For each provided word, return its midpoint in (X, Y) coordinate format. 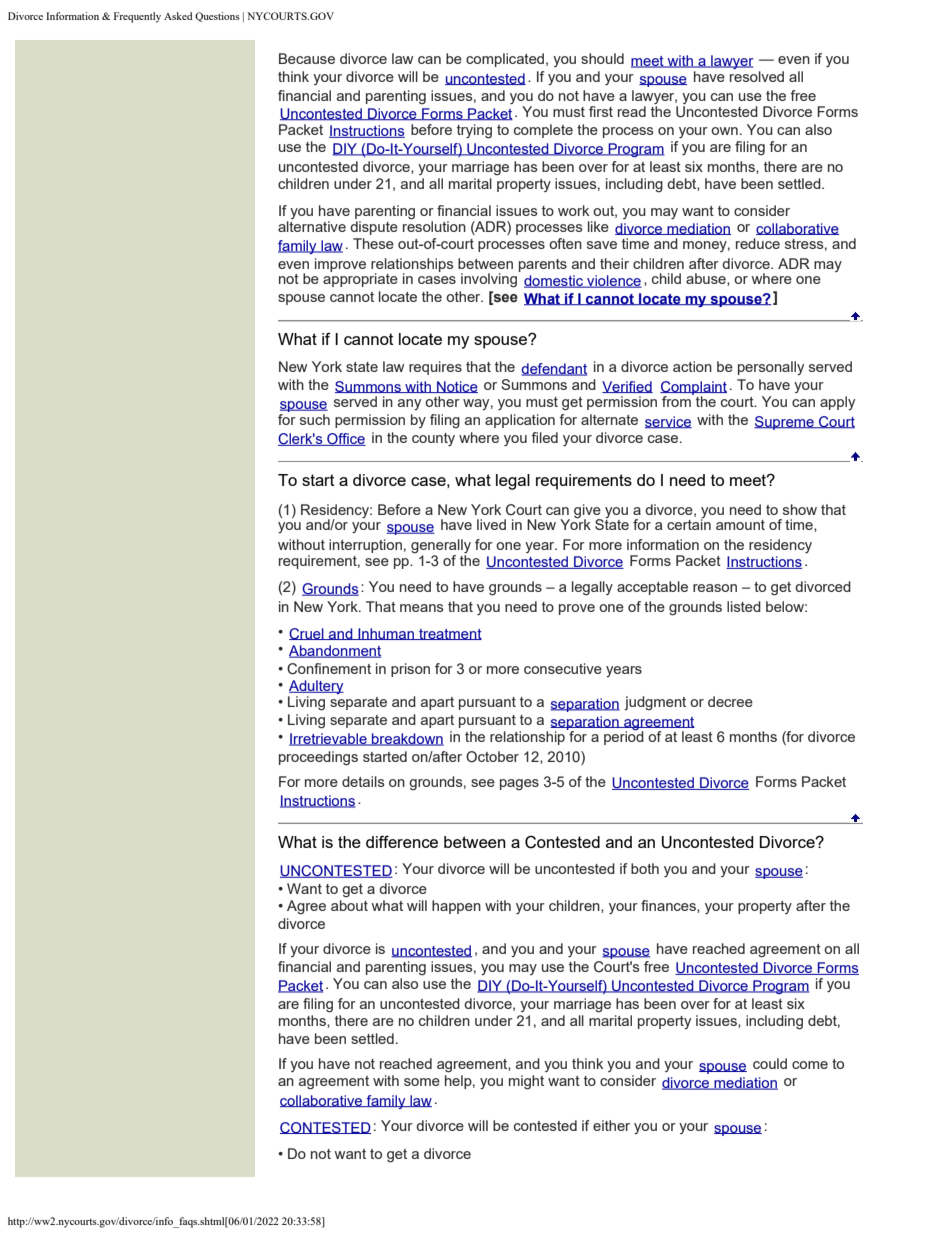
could (770, 1063)
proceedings (318, 758)
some (422, 1082)
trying (474, 131)
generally (441, 546)
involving (489, 280)
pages (519, 785)
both (645, 868)
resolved (757, 76)
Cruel (307, 634)
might (526, 1082)
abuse (707, 279)
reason (715, 588)
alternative (312, 226)
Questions (217, 17)
